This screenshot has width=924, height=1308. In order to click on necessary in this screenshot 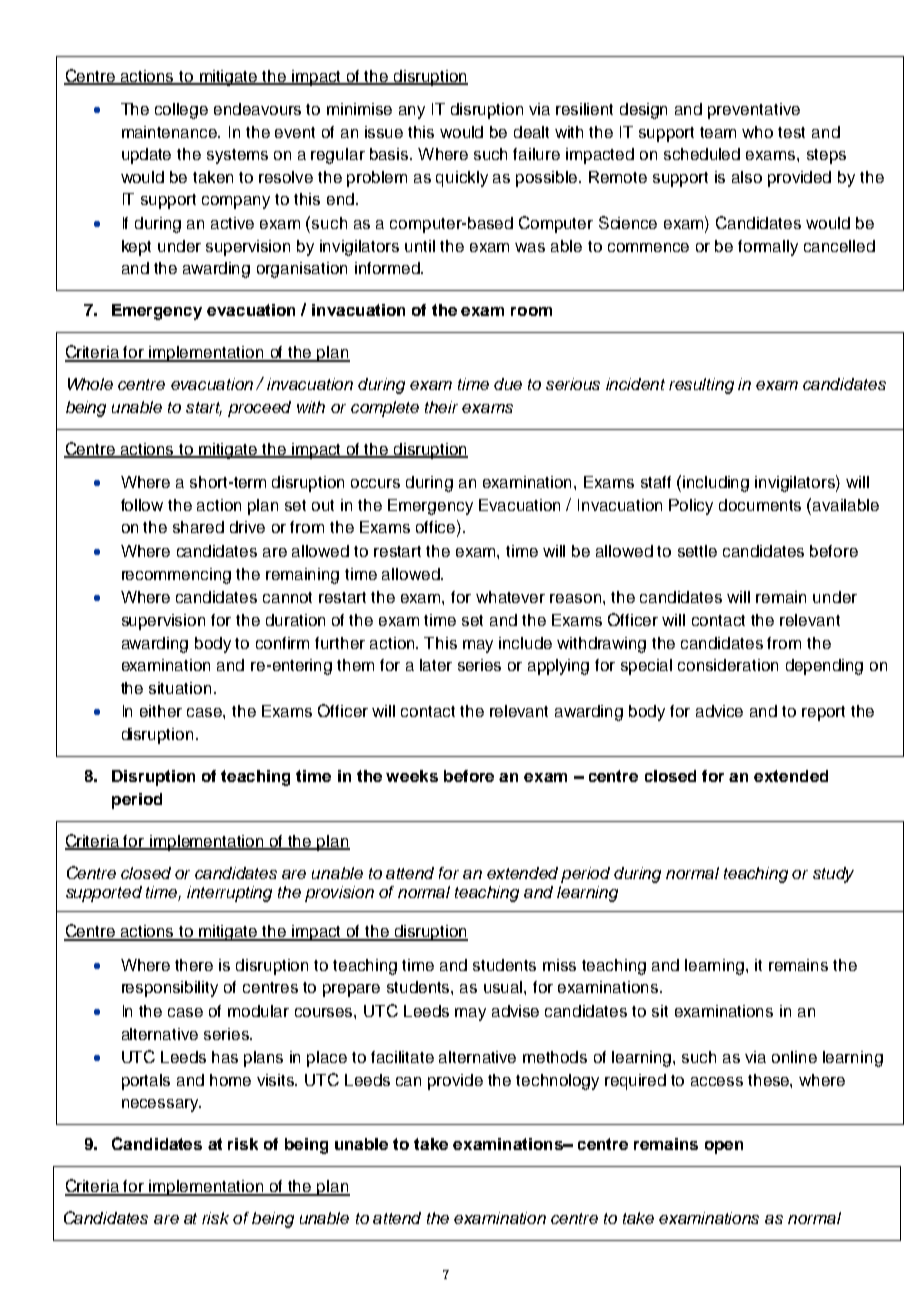, I will do `click(161, 1105)`.
